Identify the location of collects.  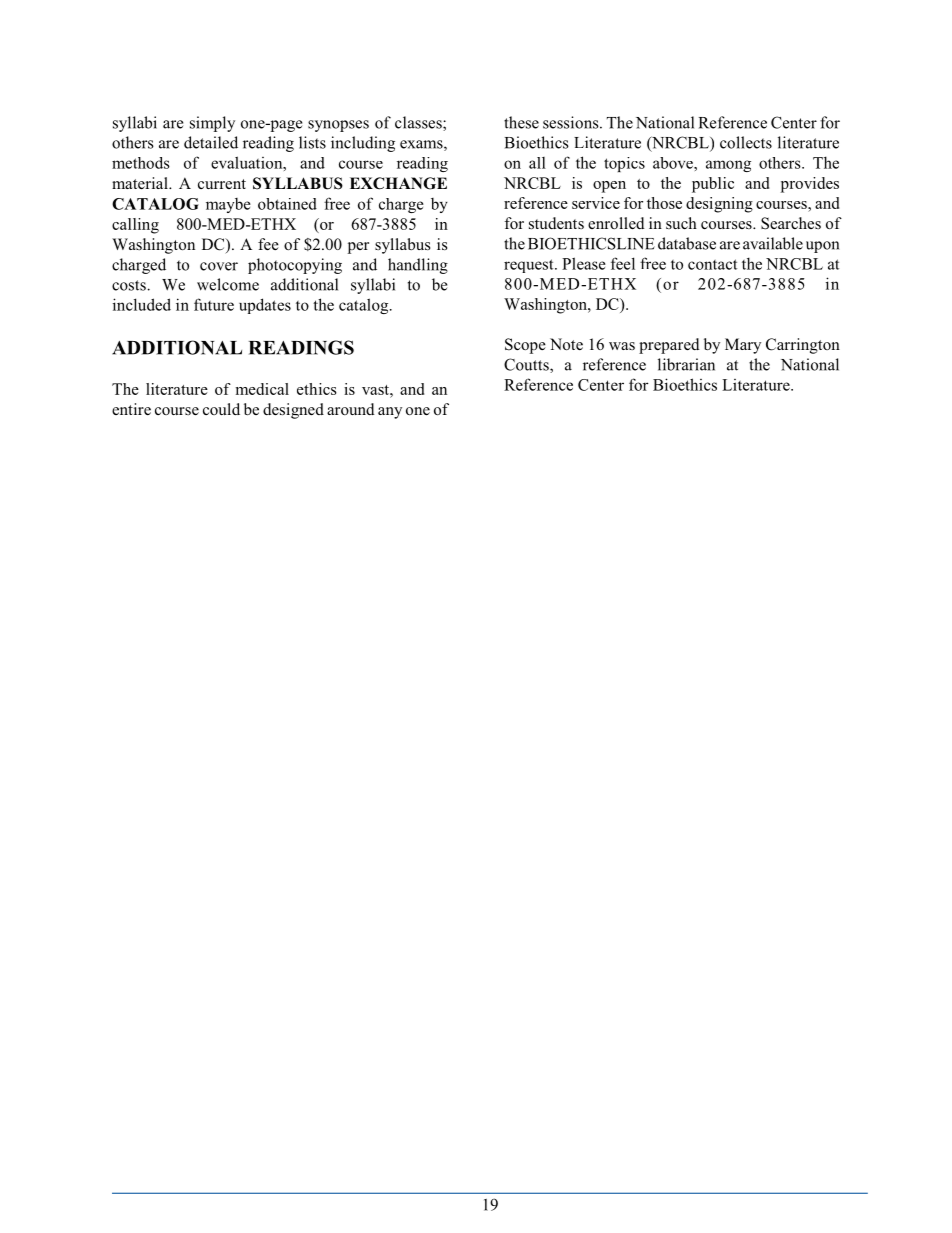
(746, 142).
